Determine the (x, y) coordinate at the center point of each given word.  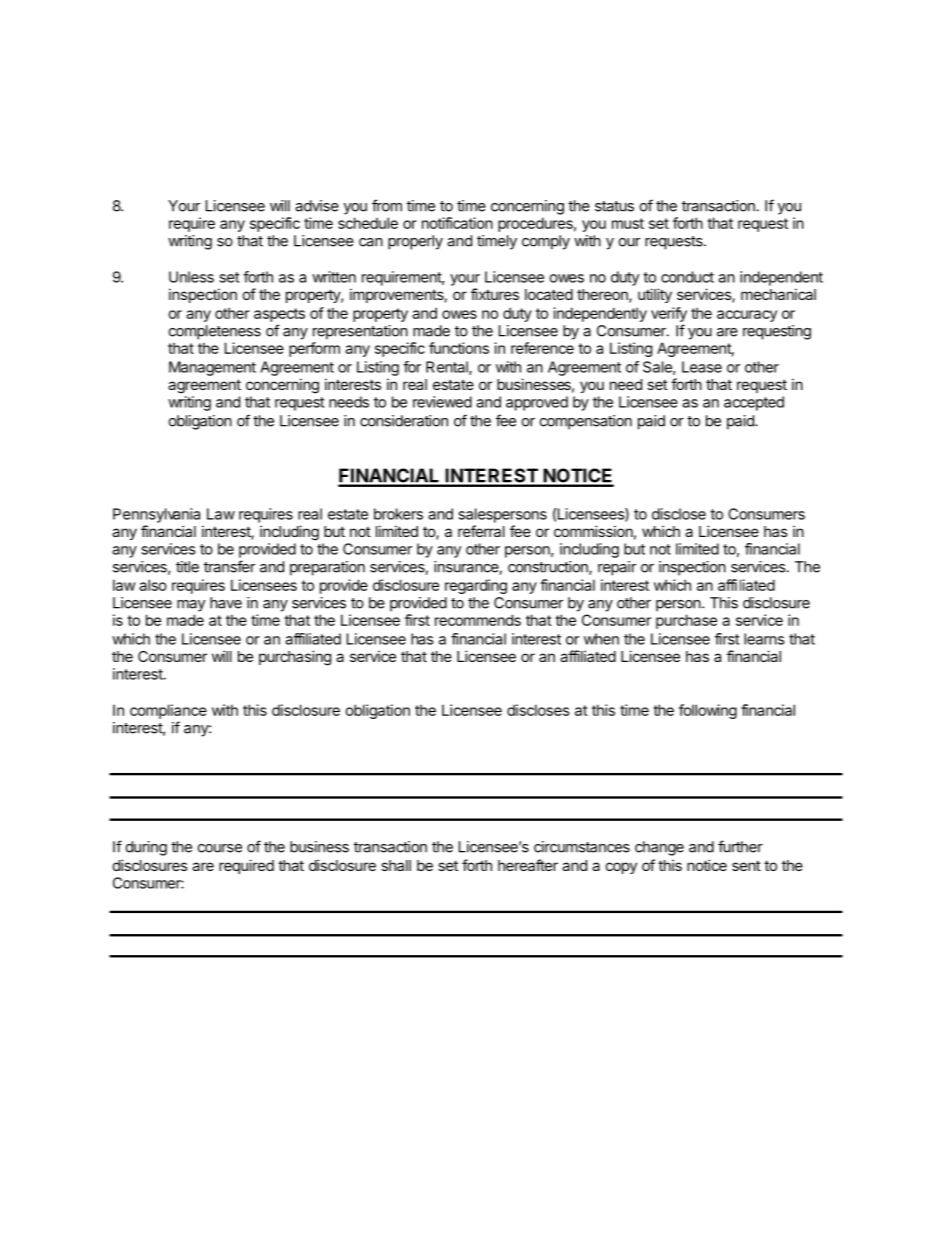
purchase (686, 621)
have (226, 603)
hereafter (528, 865)
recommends (478, 620)
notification (457, 223)
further (740, 846)
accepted (754, 403)
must (628, 223)
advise (317, 206)
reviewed (442, 402)
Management (212, 368)
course (220, 848)
